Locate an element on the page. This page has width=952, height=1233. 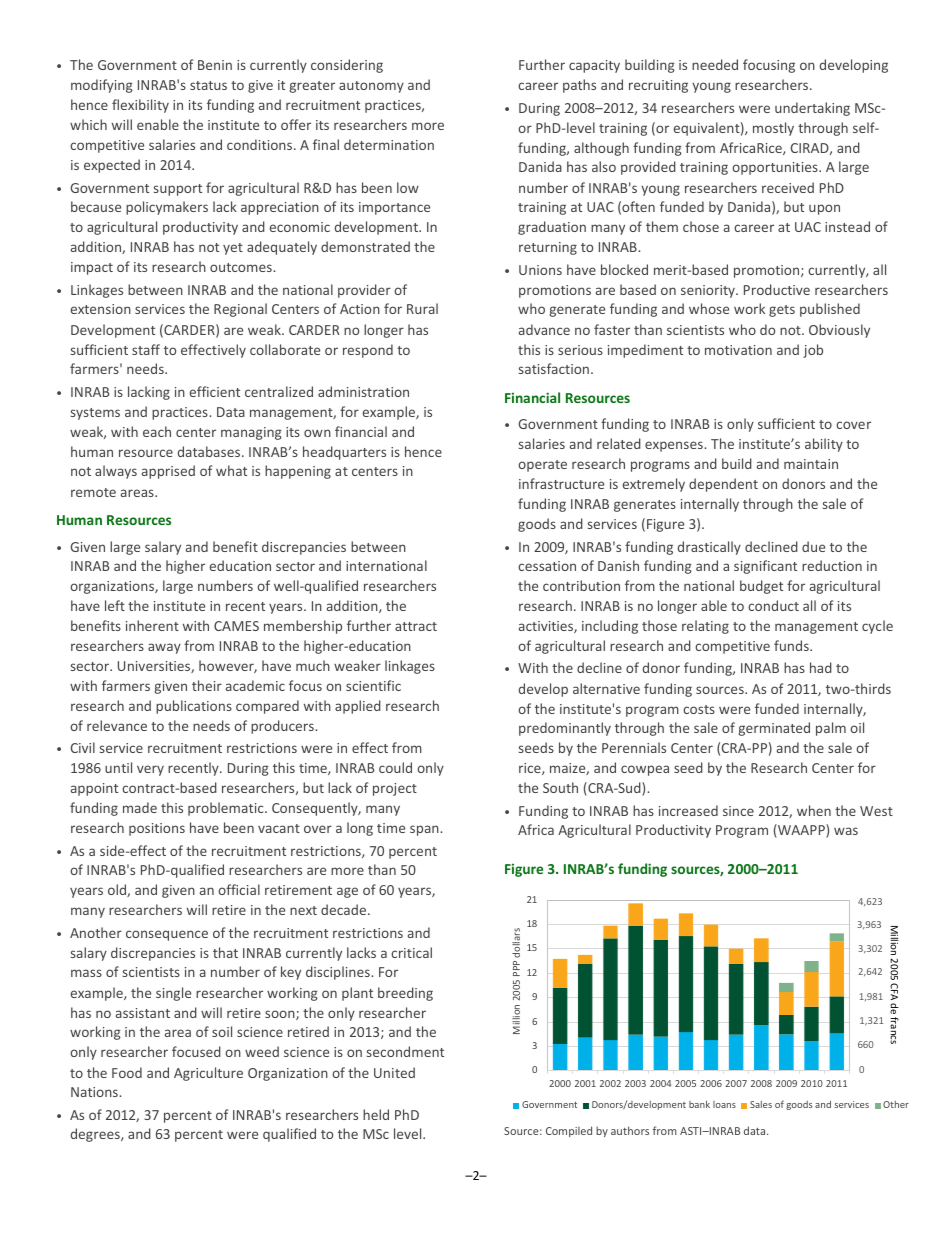
ability is located at coordinates (824, 445).
